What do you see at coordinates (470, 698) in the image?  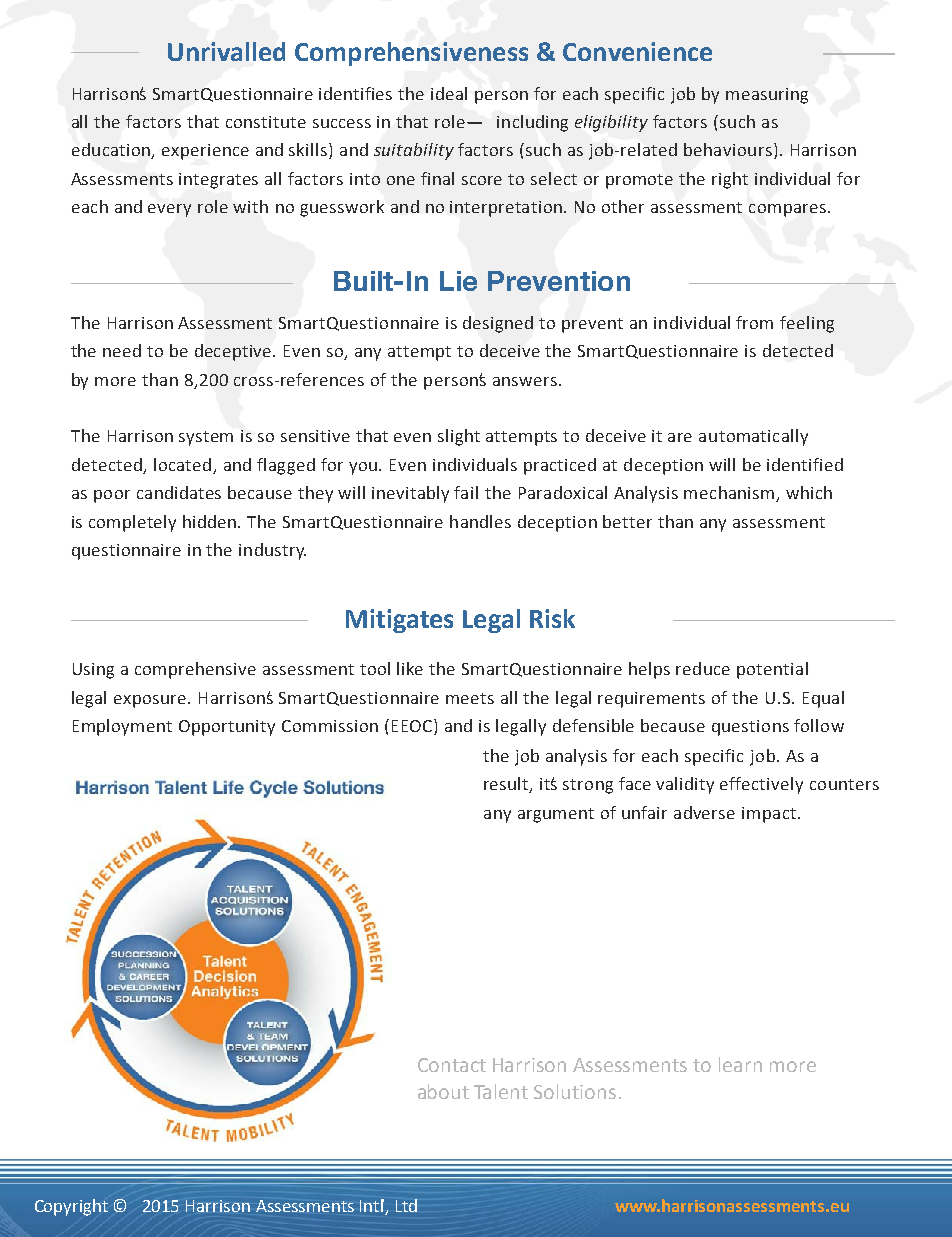 I see `meets` at bounding box center [470, 698].
